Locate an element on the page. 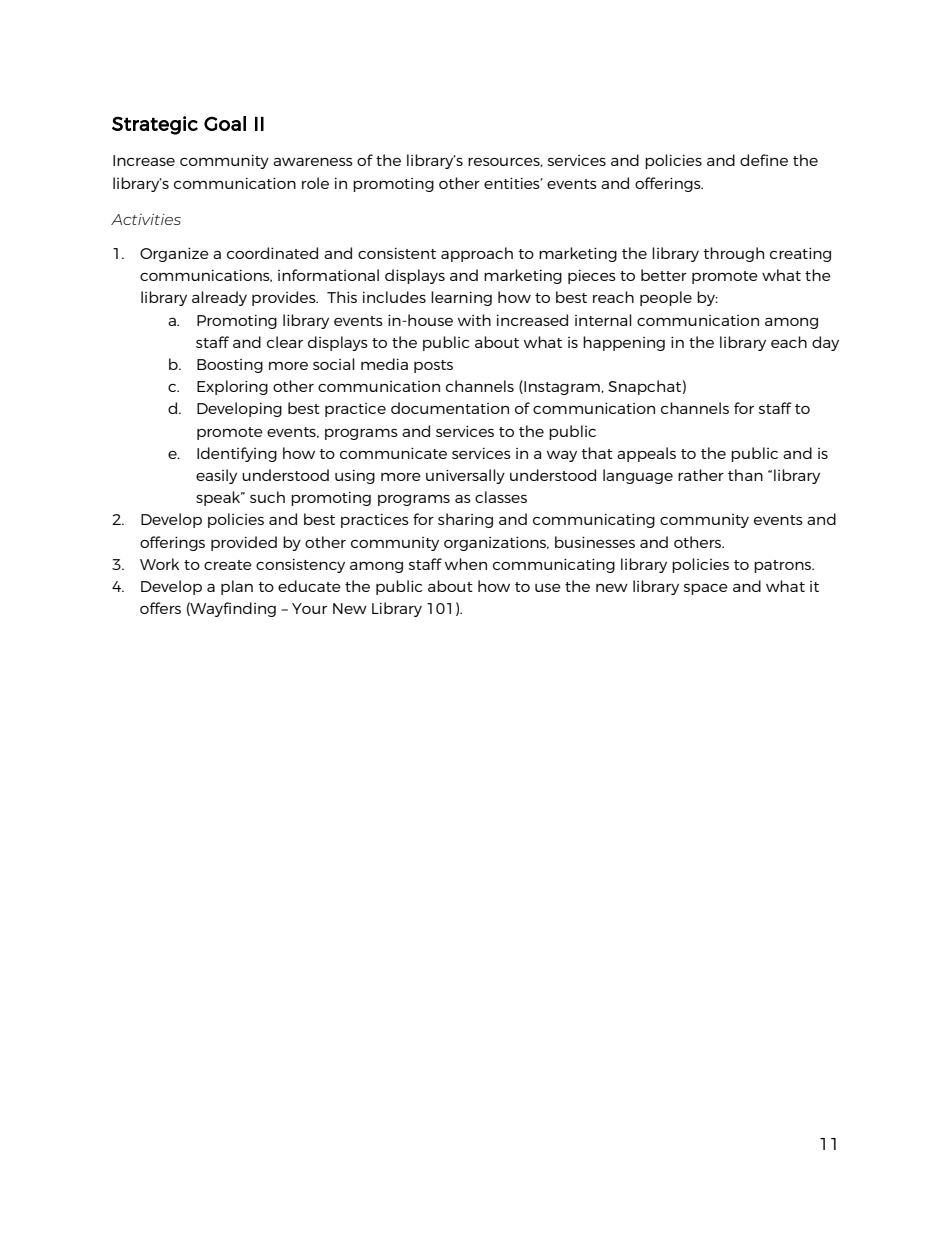  day is located at coordinates (825, 343).
